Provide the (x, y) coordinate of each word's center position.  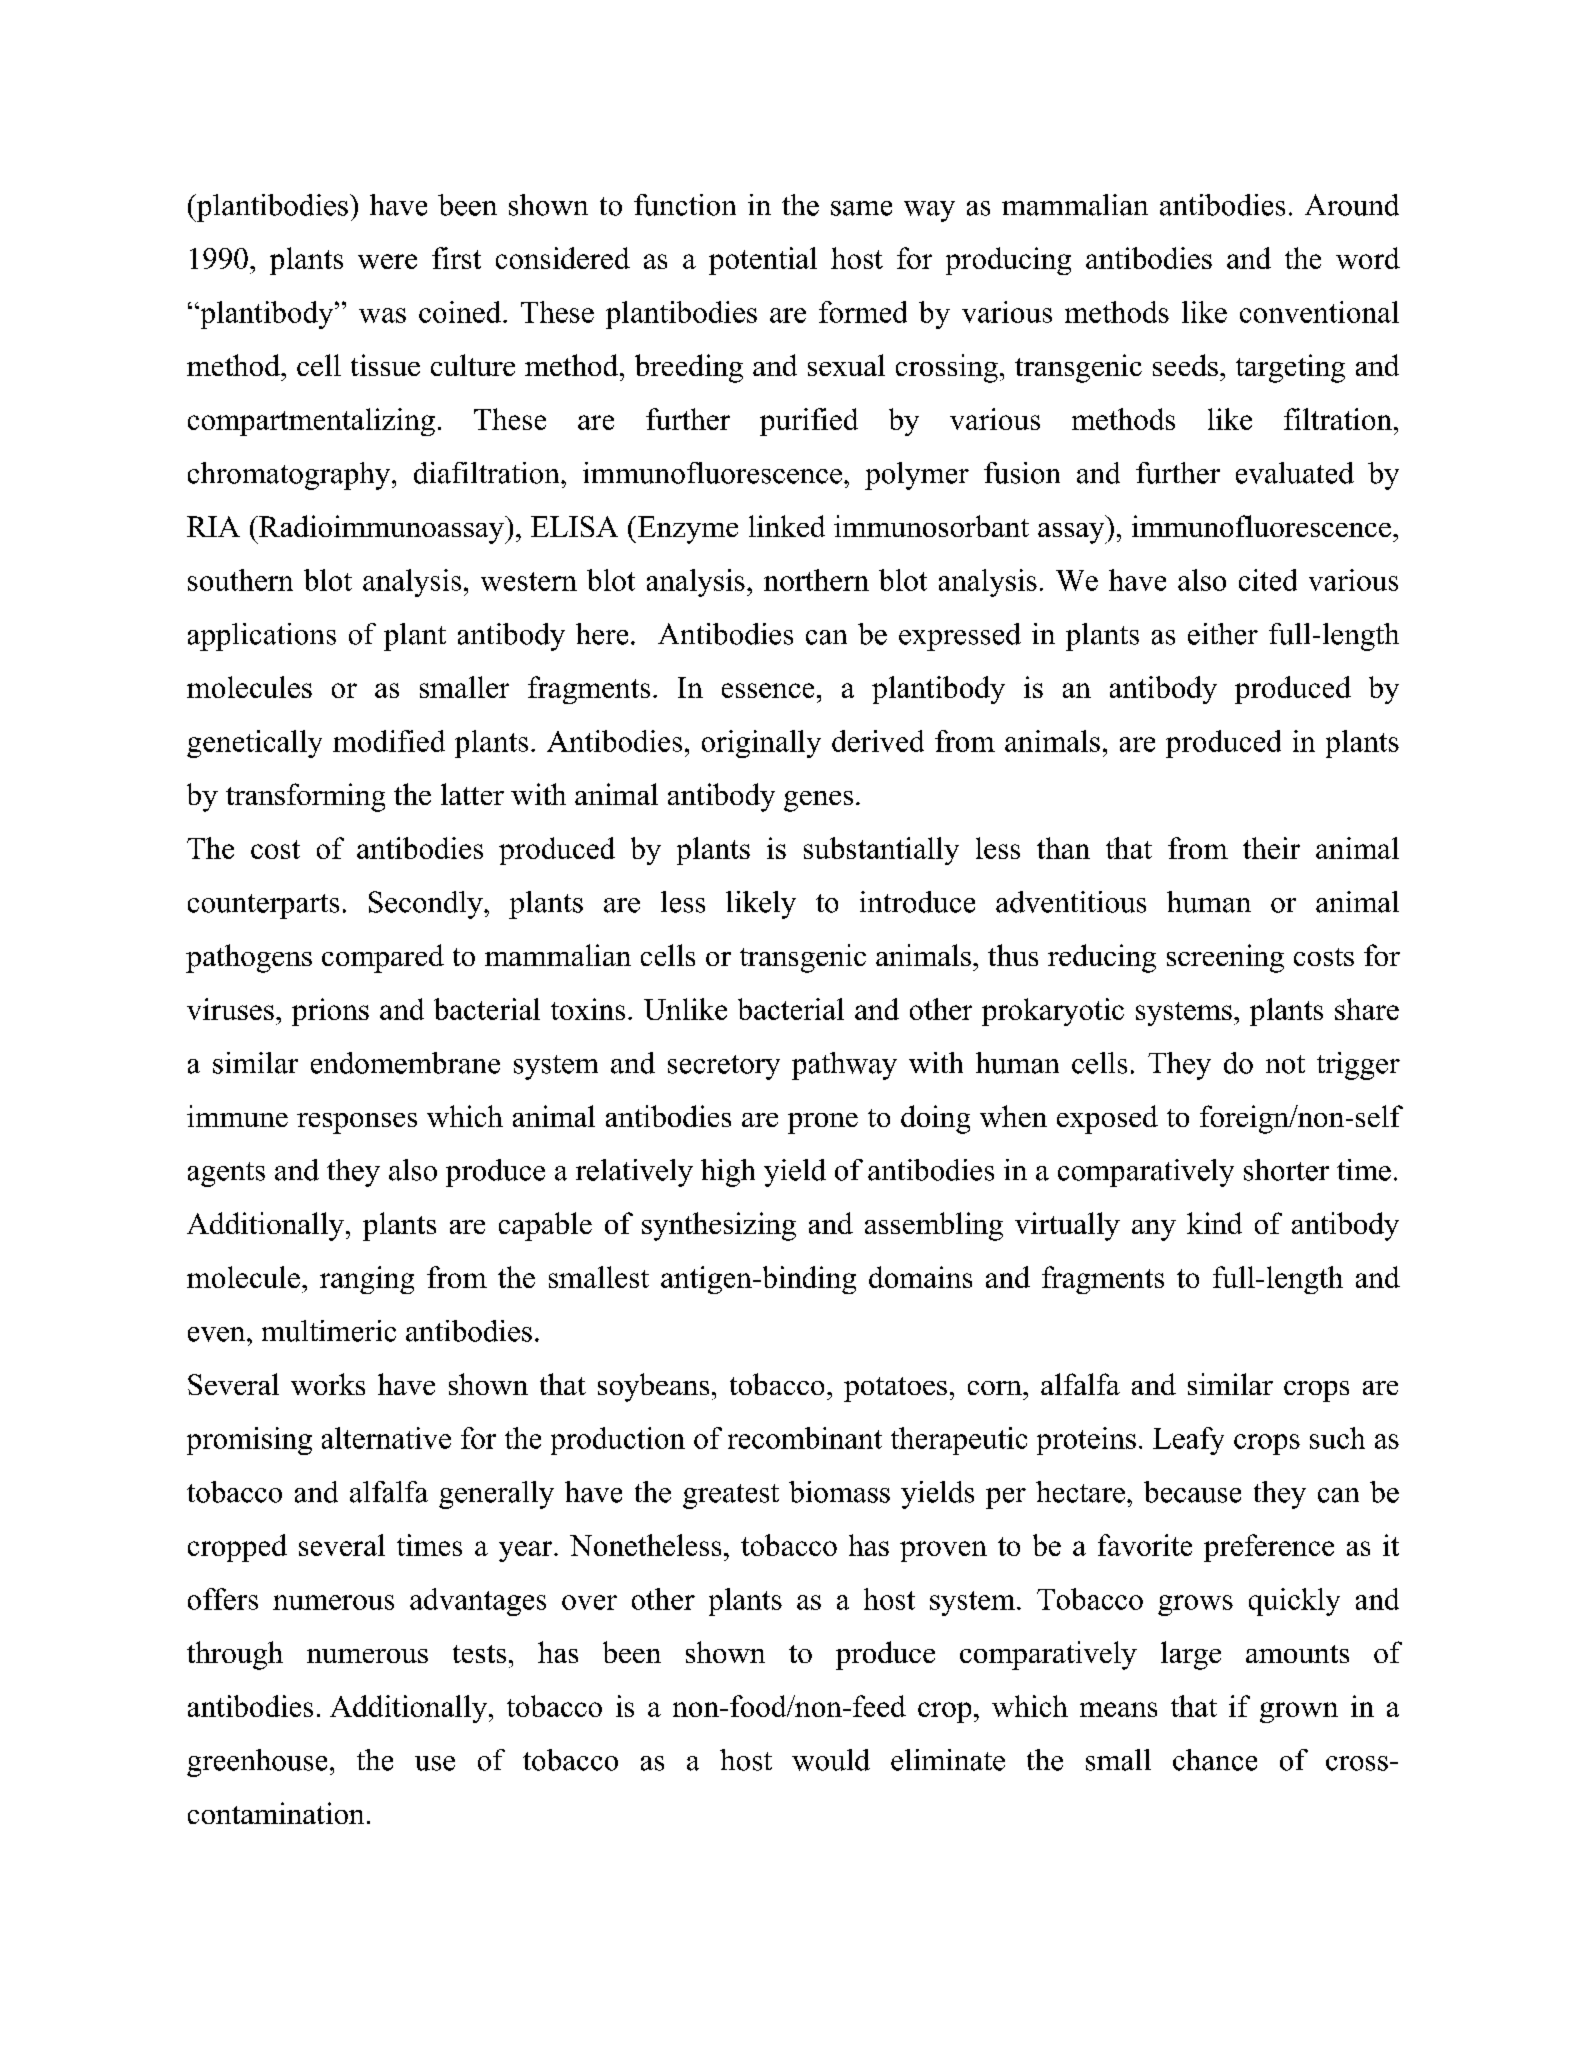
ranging (367, 1280)
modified (389, 741)
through (235, 1655)
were (387, 261)
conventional (1319, 312)
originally (761, 744)
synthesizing (719, 1226)
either (1223, 634)
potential (763, 261)
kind (1214, 1223)
